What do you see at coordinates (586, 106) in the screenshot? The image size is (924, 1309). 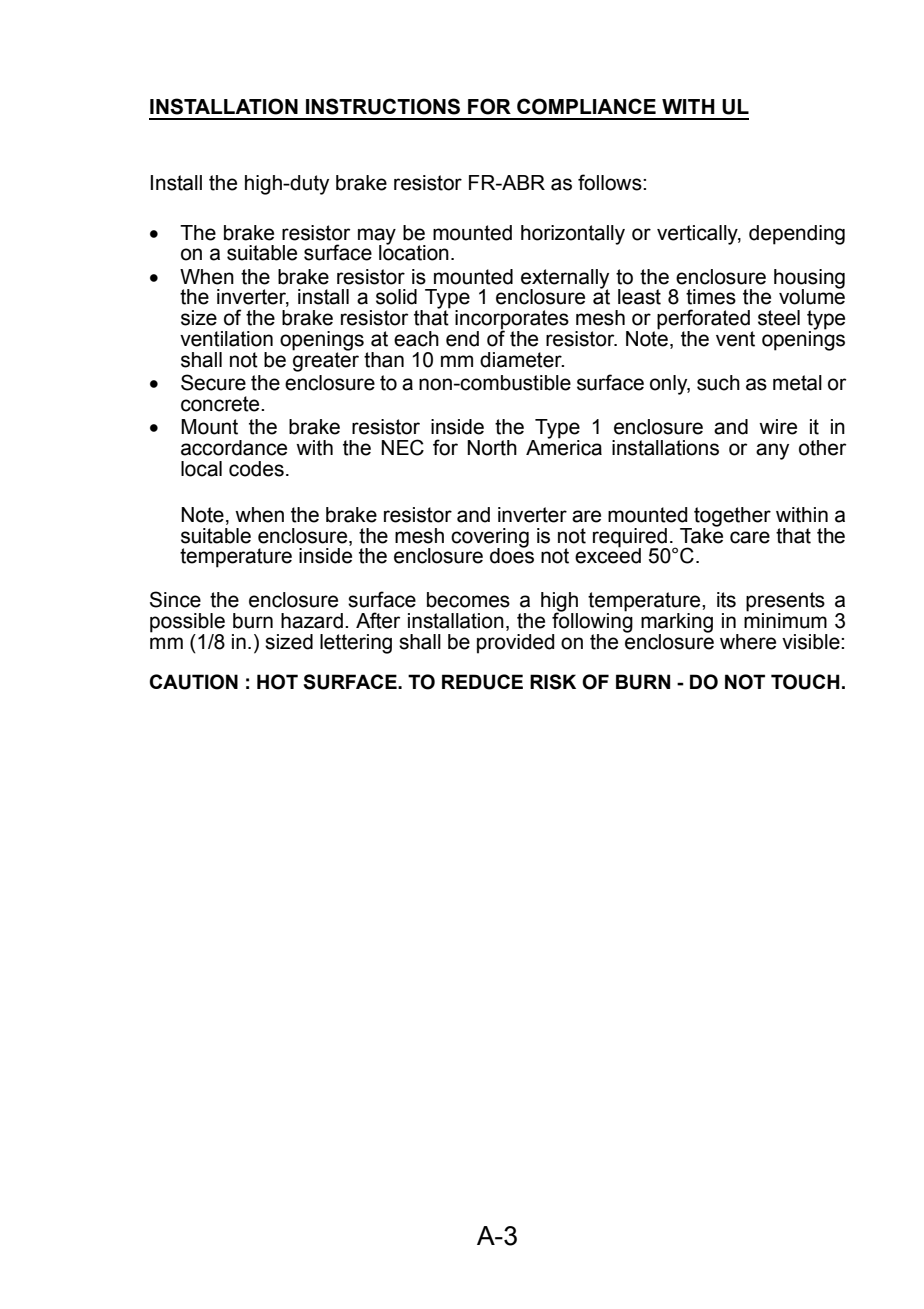 I see `COMPLIANCE` at bounding box center [586, 106].
